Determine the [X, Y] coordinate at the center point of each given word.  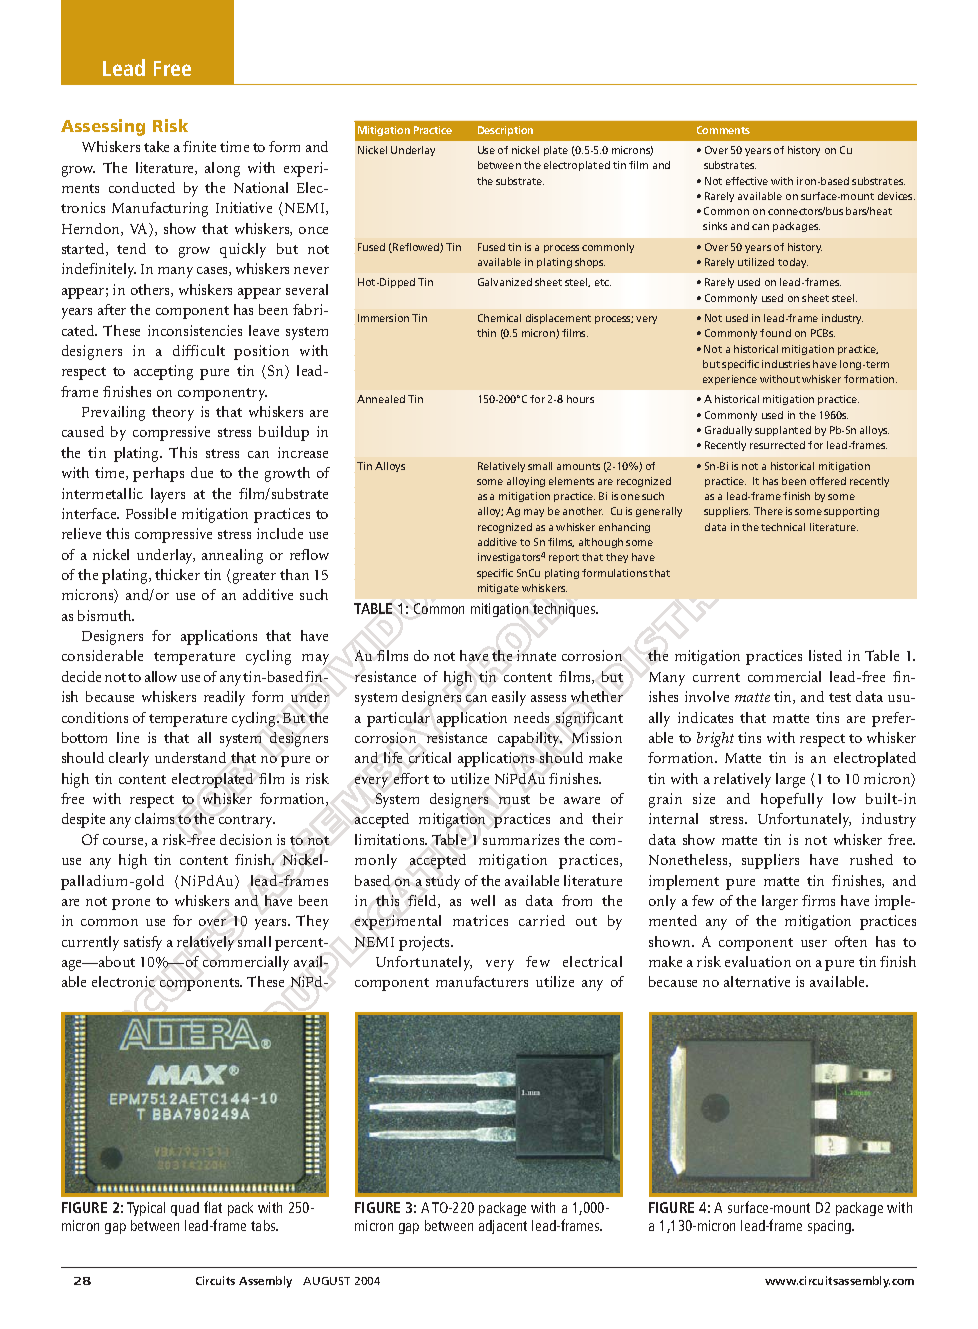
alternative [757, 981]
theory [173, 413]
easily [509, 698]
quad [185, 1209]
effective [747, 181]
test [840, 697]
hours [580, 399]
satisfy [143, 943]
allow [161, 676]
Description [505, 131]
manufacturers [482, 981]
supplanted [783, 431]
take [156, 146]
